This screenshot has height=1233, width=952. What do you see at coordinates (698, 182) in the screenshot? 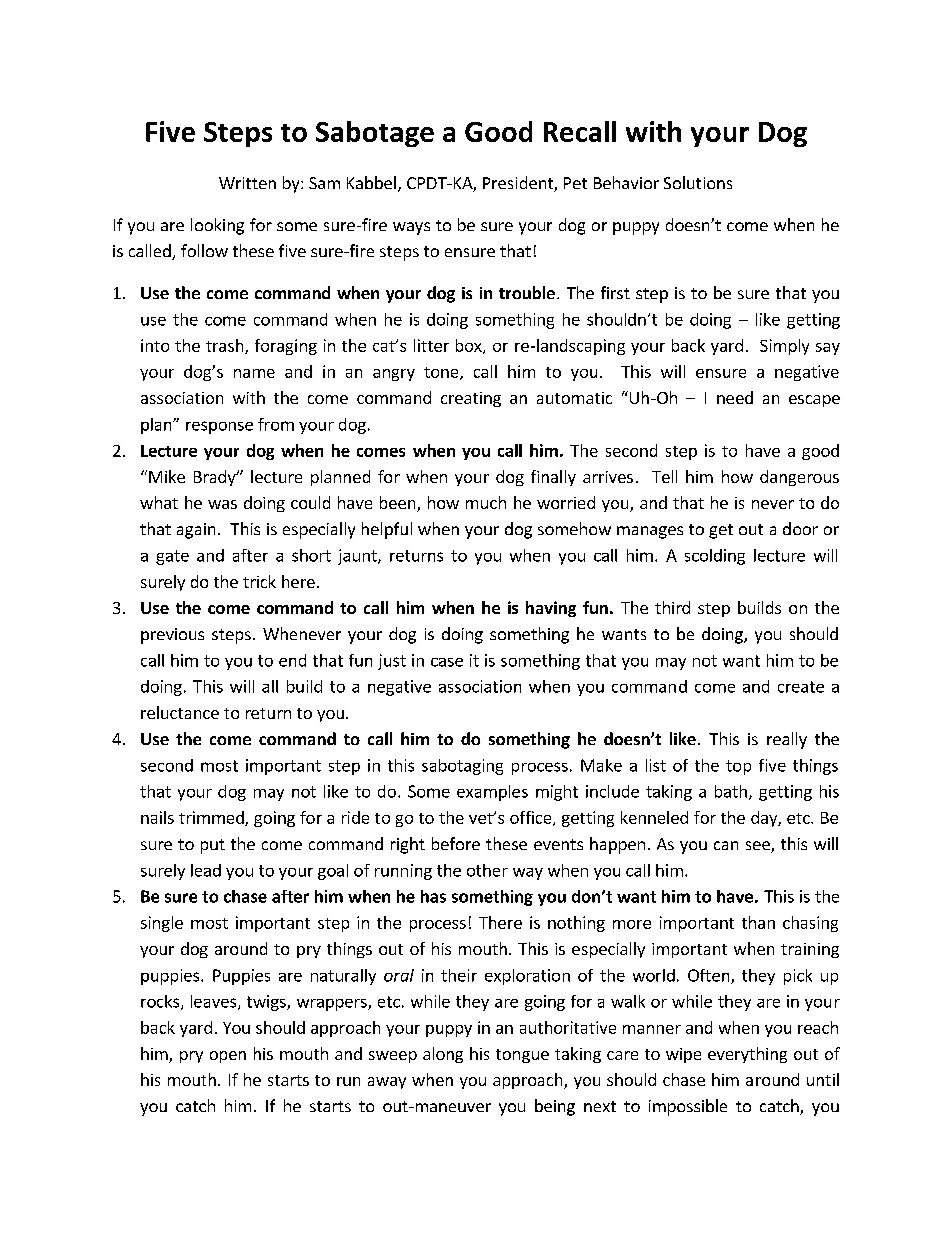
I see `Solutions` at bounding box center [698, 182].
